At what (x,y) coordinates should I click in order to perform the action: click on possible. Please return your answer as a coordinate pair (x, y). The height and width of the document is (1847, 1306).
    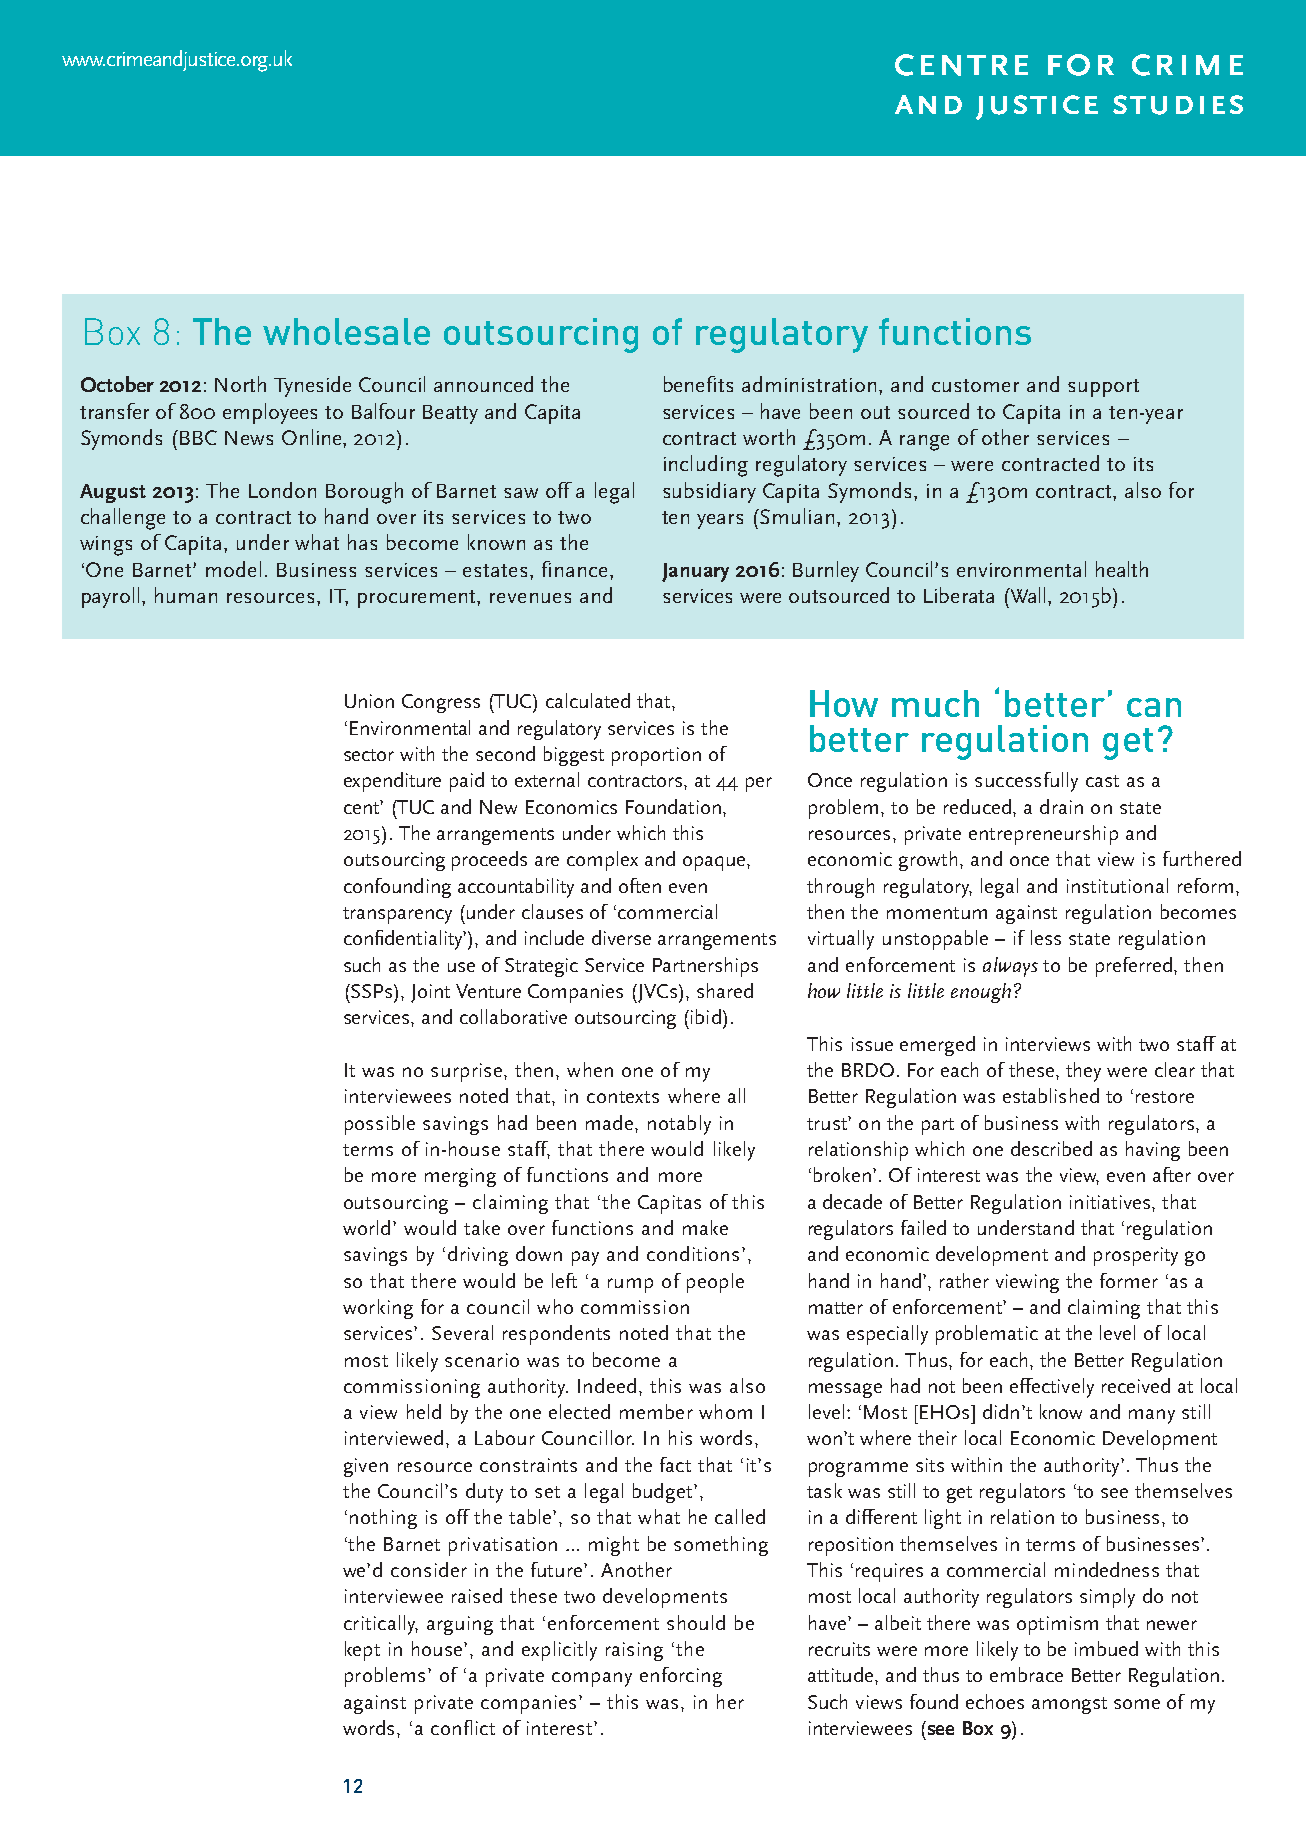
    Looking at the image, I should click on (380, 1125).
